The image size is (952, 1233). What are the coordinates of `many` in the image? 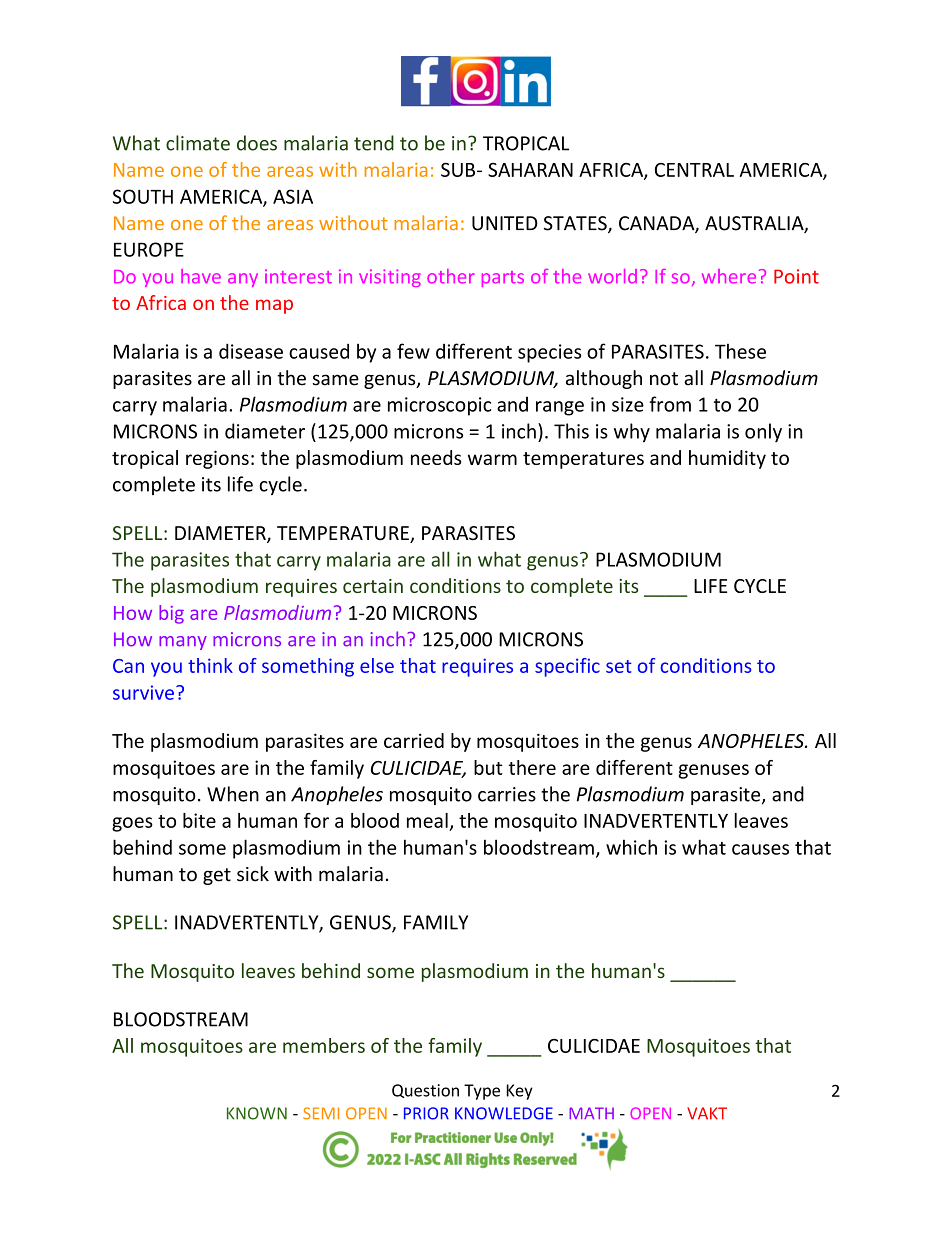 It's located at (183, 643).
